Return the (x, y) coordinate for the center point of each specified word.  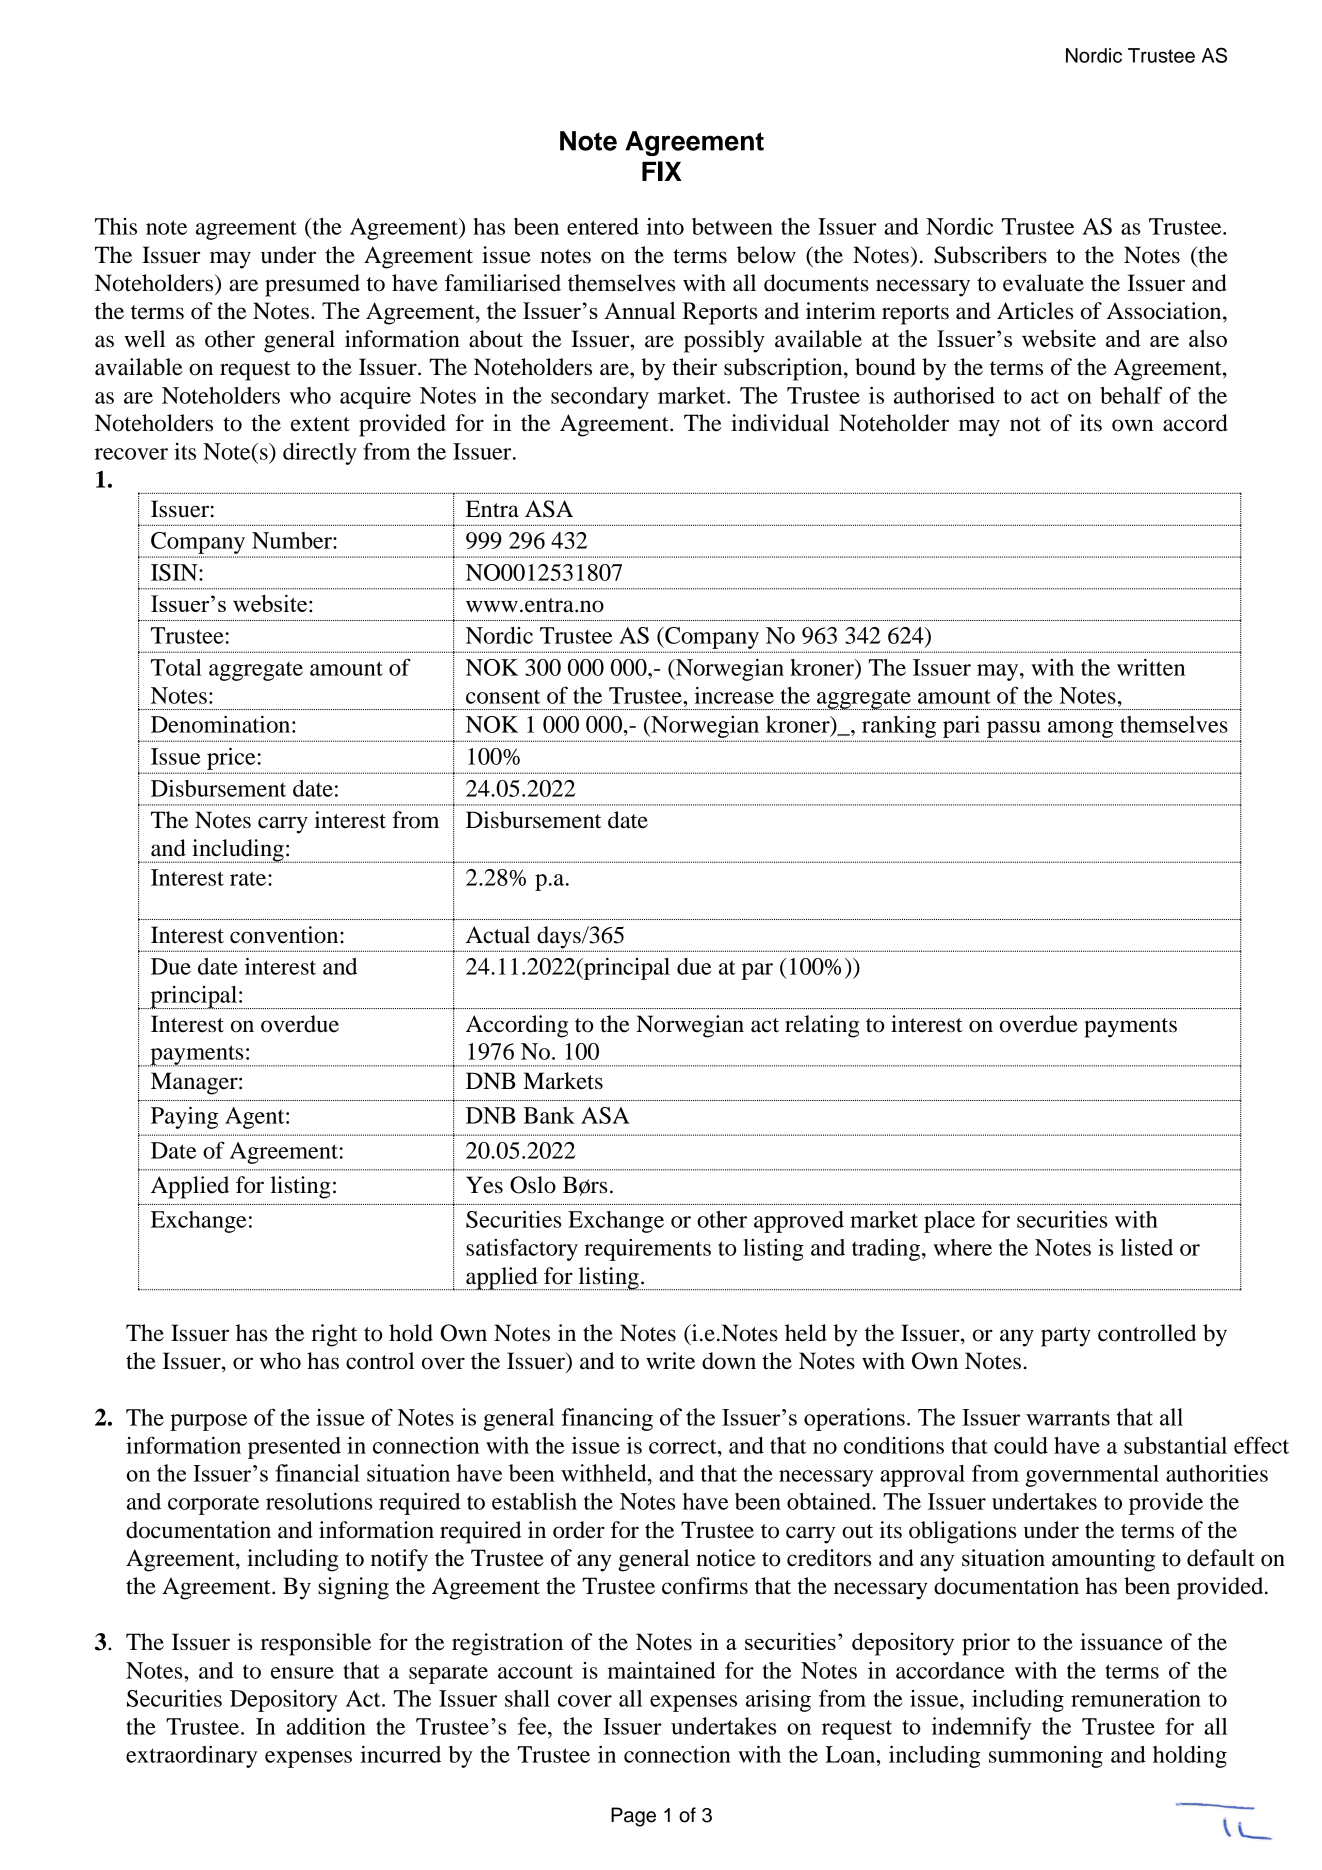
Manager (195, 1083)
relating (822, 1026)
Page (633, 1817)
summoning (1046, 1757)
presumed (312, 285)
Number (293, 540)
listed (1147, 1247)
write (670, 1361)
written (1151, 667)
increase (734, 695)
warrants (1068, 1418)
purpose (208, 1422)
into (665, 226)
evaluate (1043, 283)
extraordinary (191, 1756)
